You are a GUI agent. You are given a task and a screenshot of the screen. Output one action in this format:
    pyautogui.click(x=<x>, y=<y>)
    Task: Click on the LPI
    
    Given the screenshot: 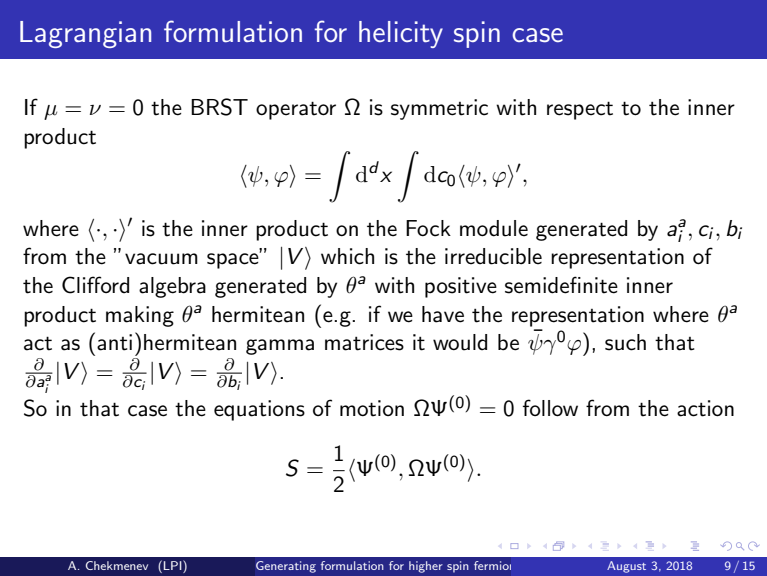 What is the action you would take?
    pyautogui.click(x=174, y=566)
